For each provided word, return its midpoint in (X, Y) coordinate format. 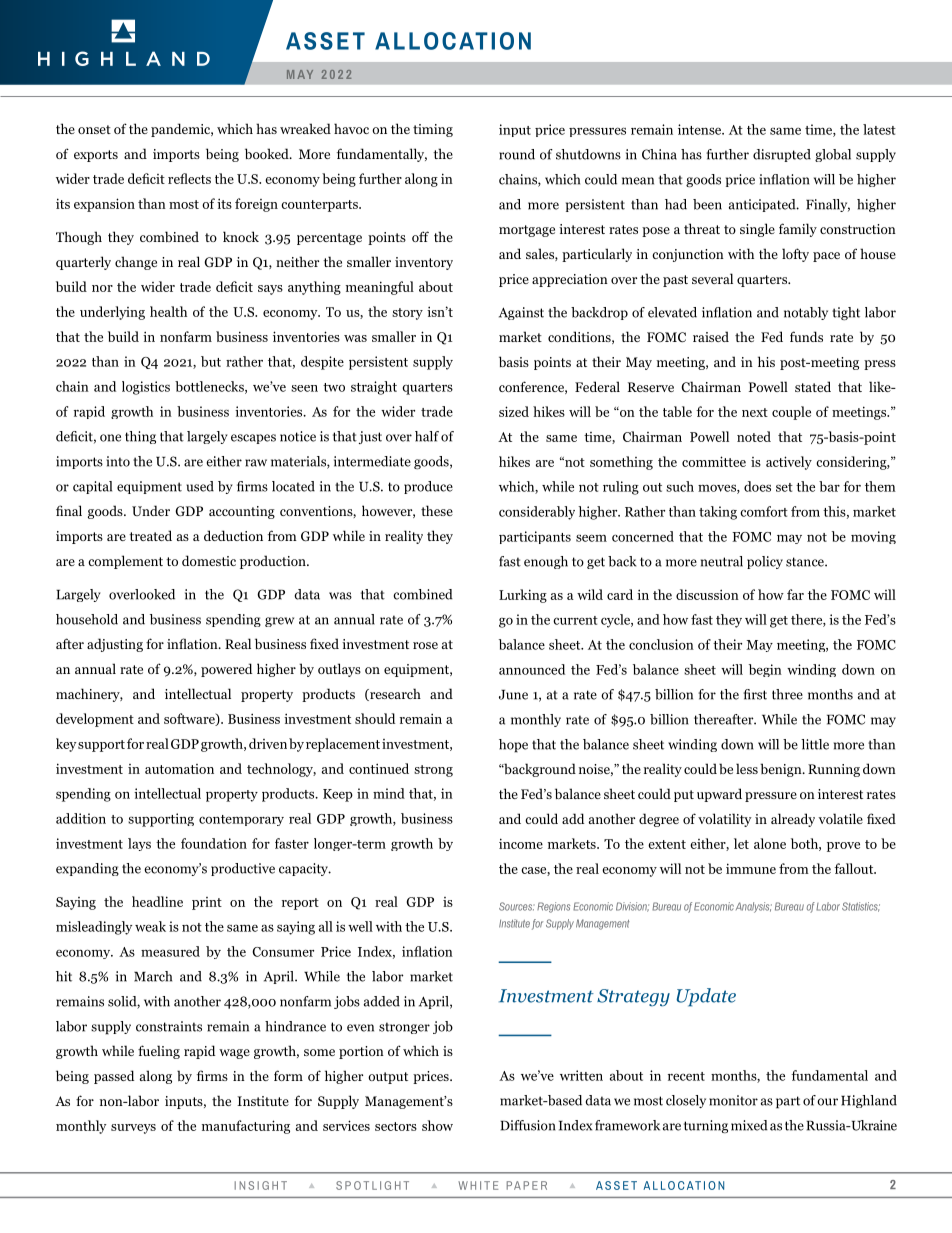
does (757, 486)
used (200, 486)
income (521, 843)
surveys (133, 1129)
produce (428, 487)
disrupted (782, 155)
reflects (189, 178)
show (437, 1125)
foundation (214, 843)
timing (433, 130)
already (793, 820)
